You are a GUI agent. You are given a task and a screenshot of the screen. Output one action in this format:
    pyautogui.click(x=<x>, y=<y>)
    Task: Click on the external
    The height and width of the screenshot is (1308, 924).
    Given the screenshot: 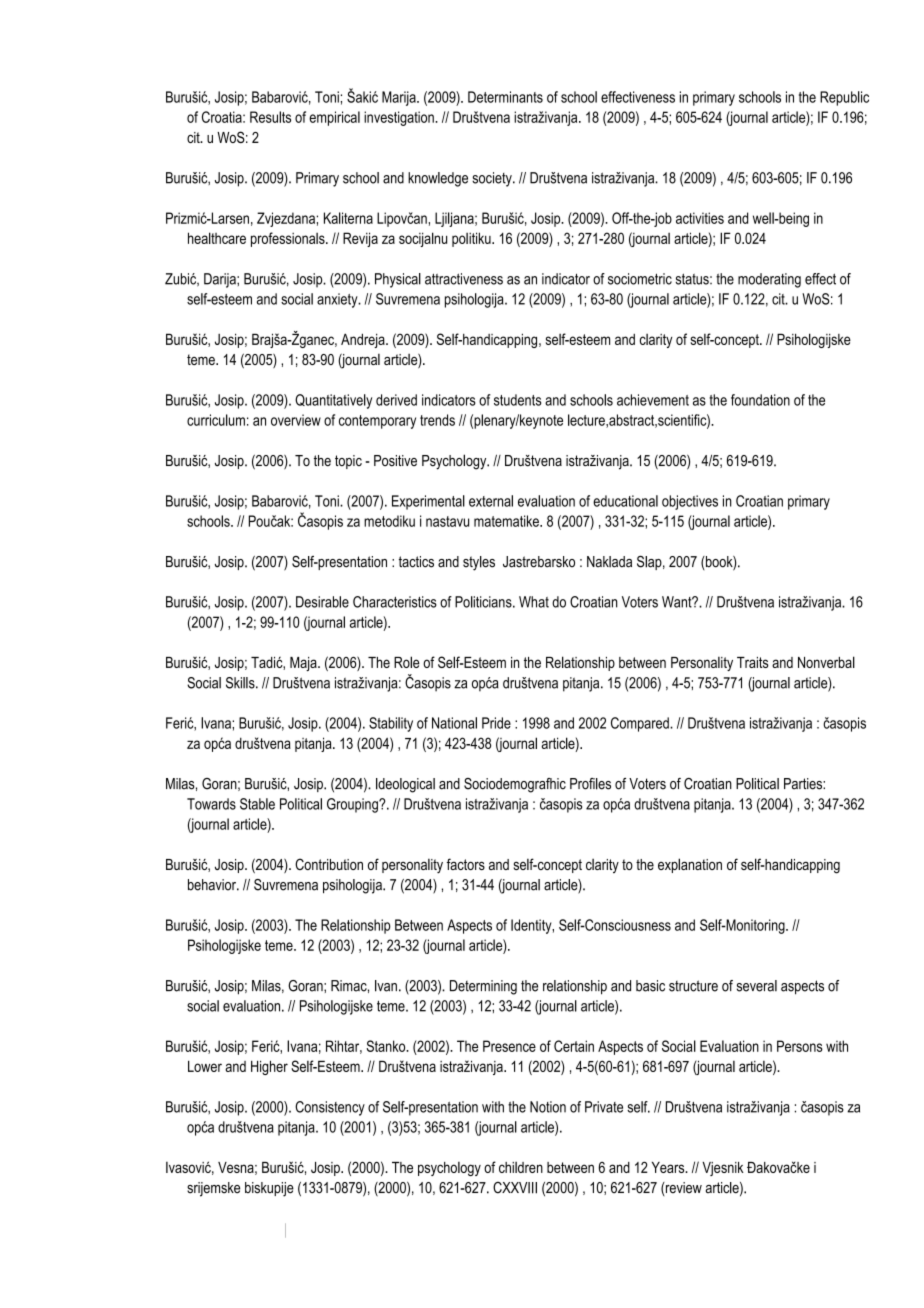 What is the action you would take?
    pyautogui.click(x=491, y=501)
